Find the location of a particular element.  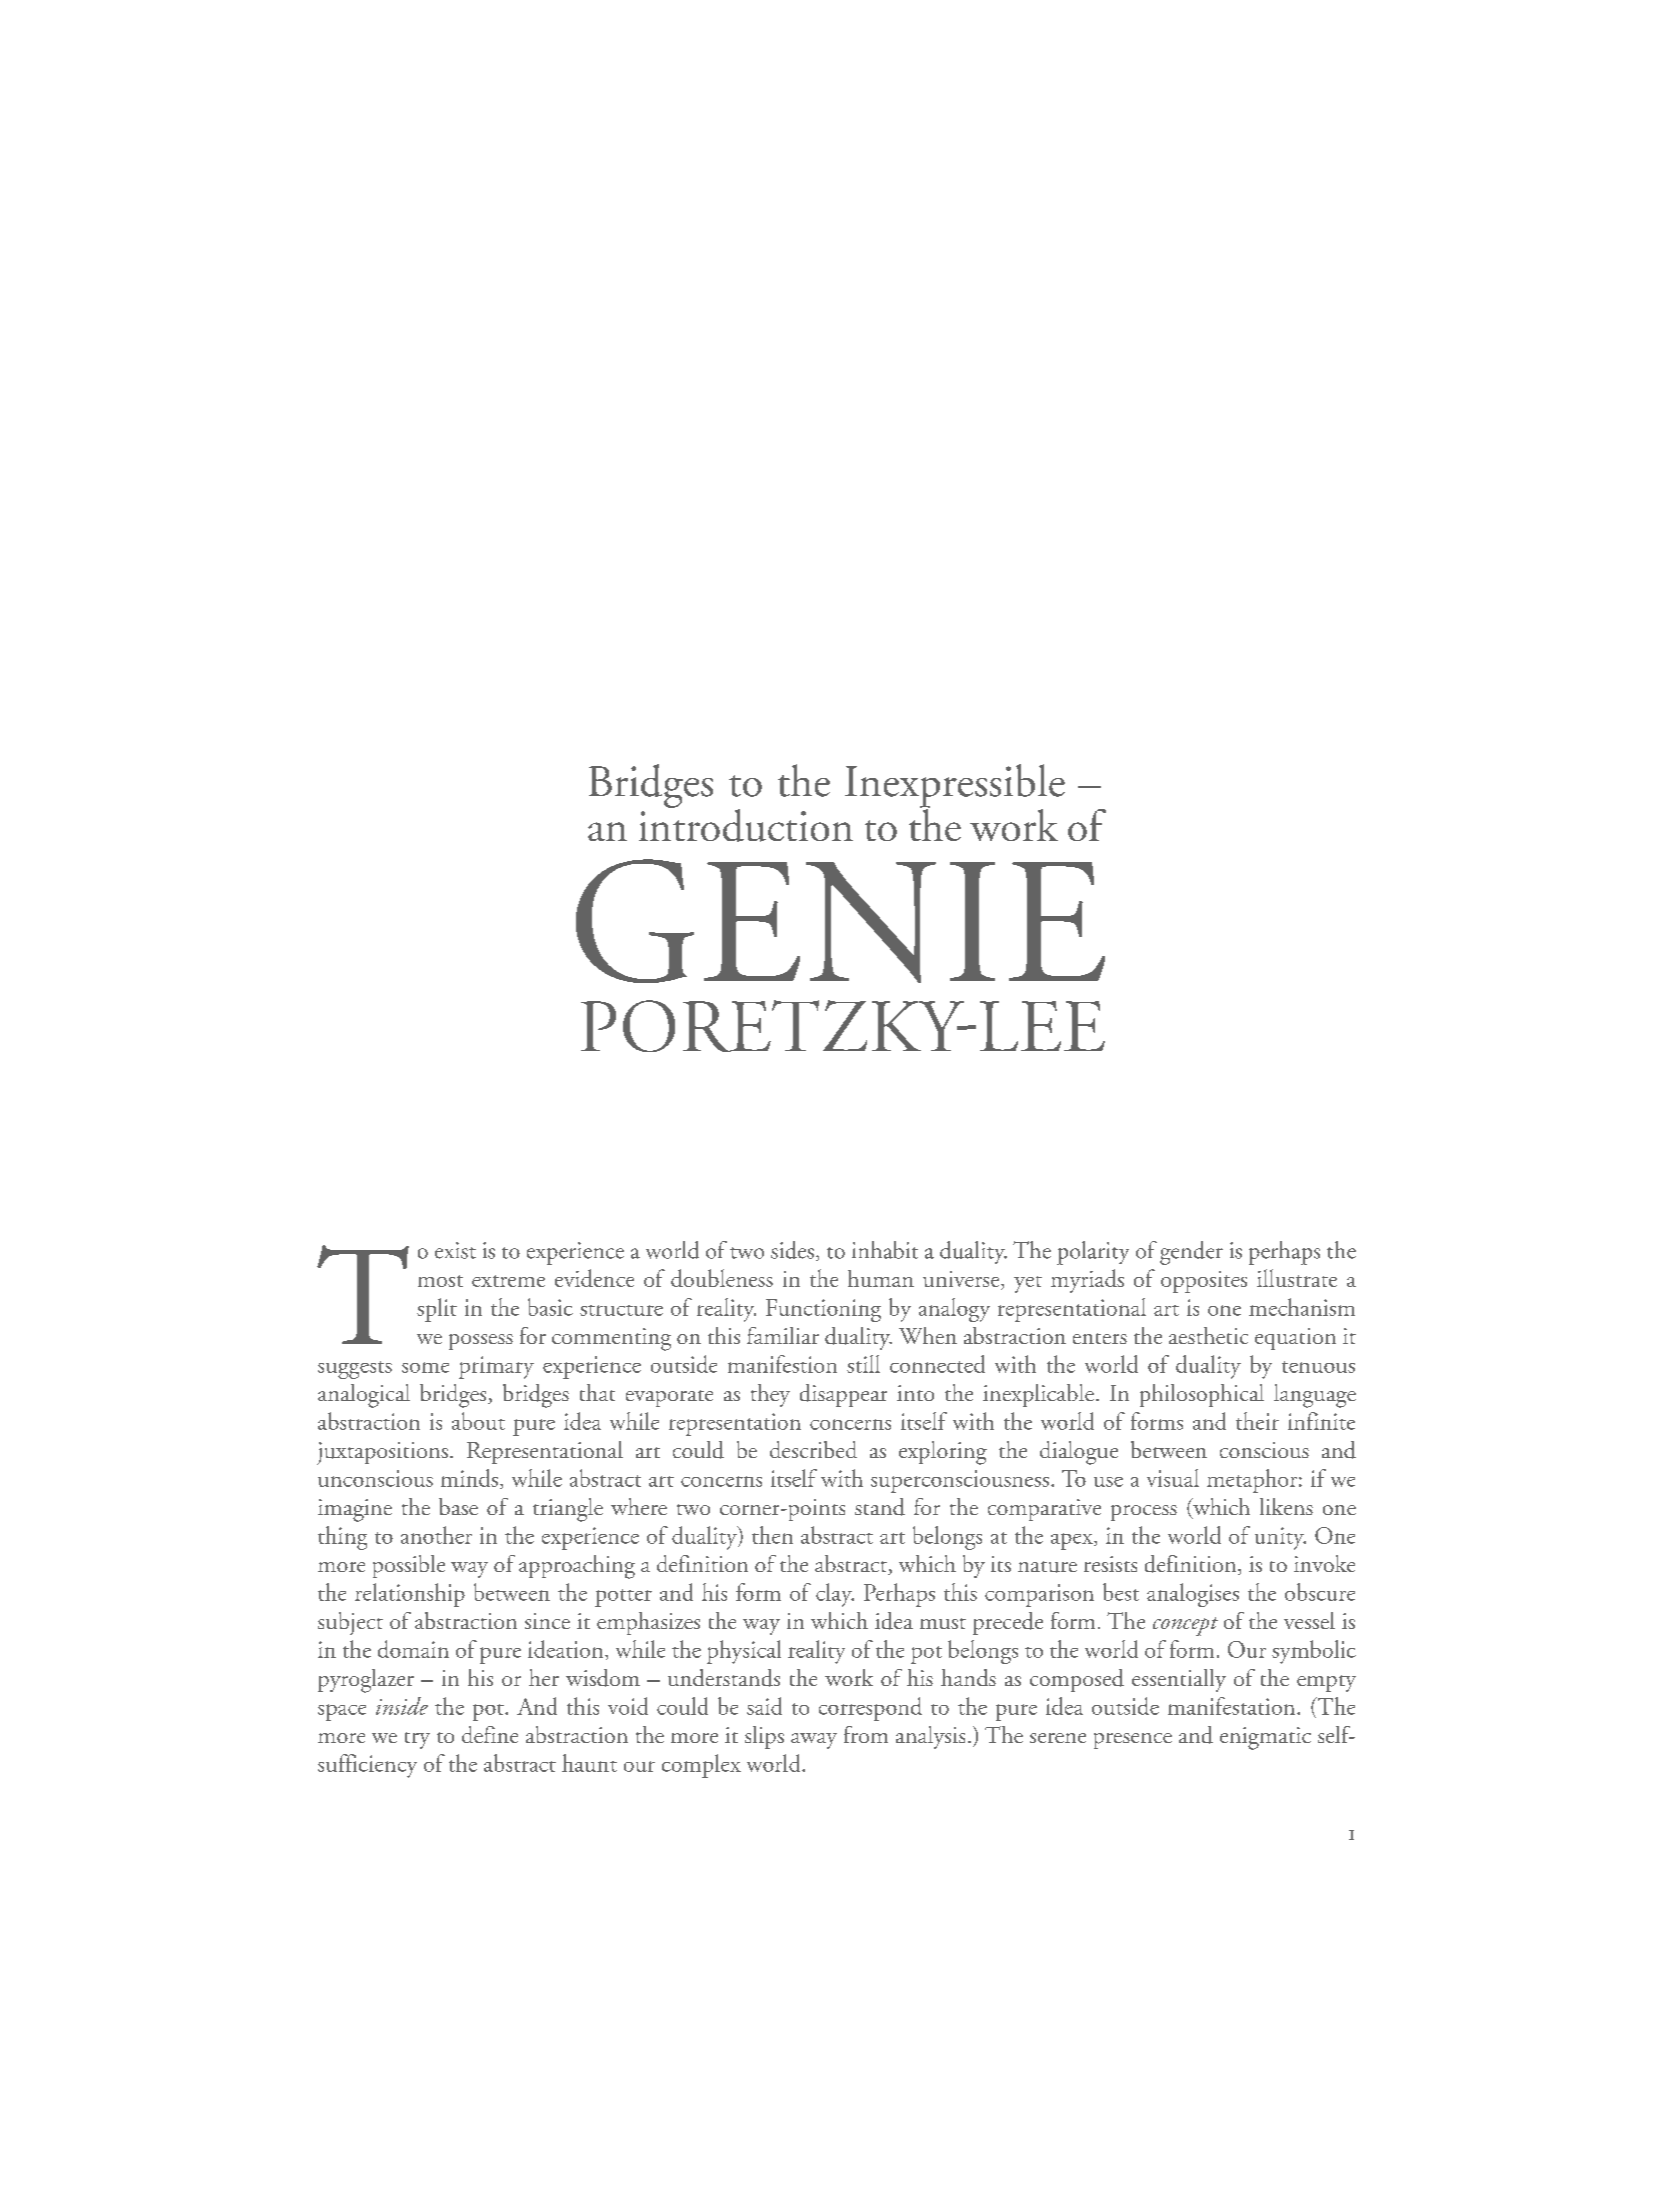

their is located at coordinates (1257, 1421).
